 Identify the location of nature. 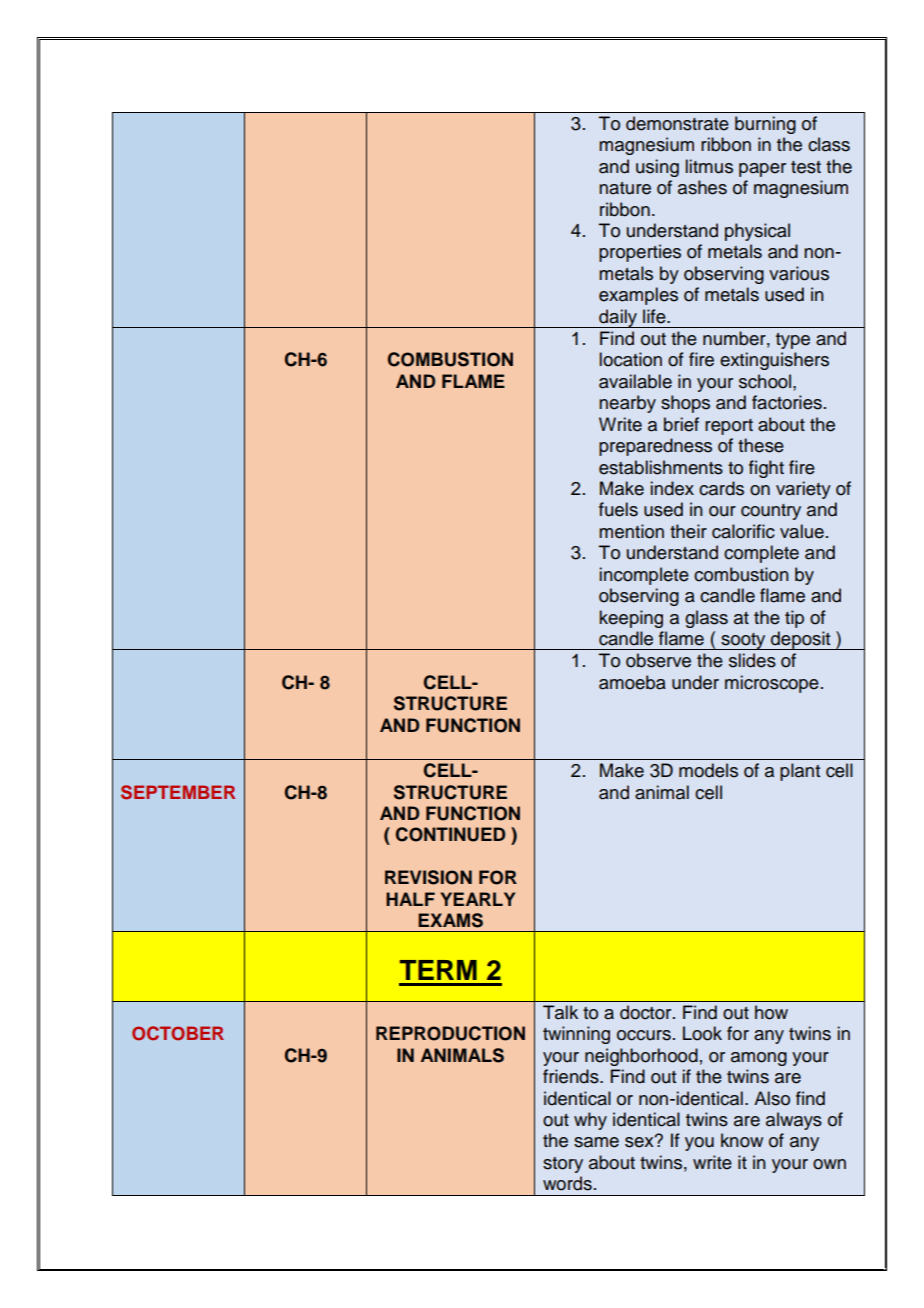
(625, 188).
